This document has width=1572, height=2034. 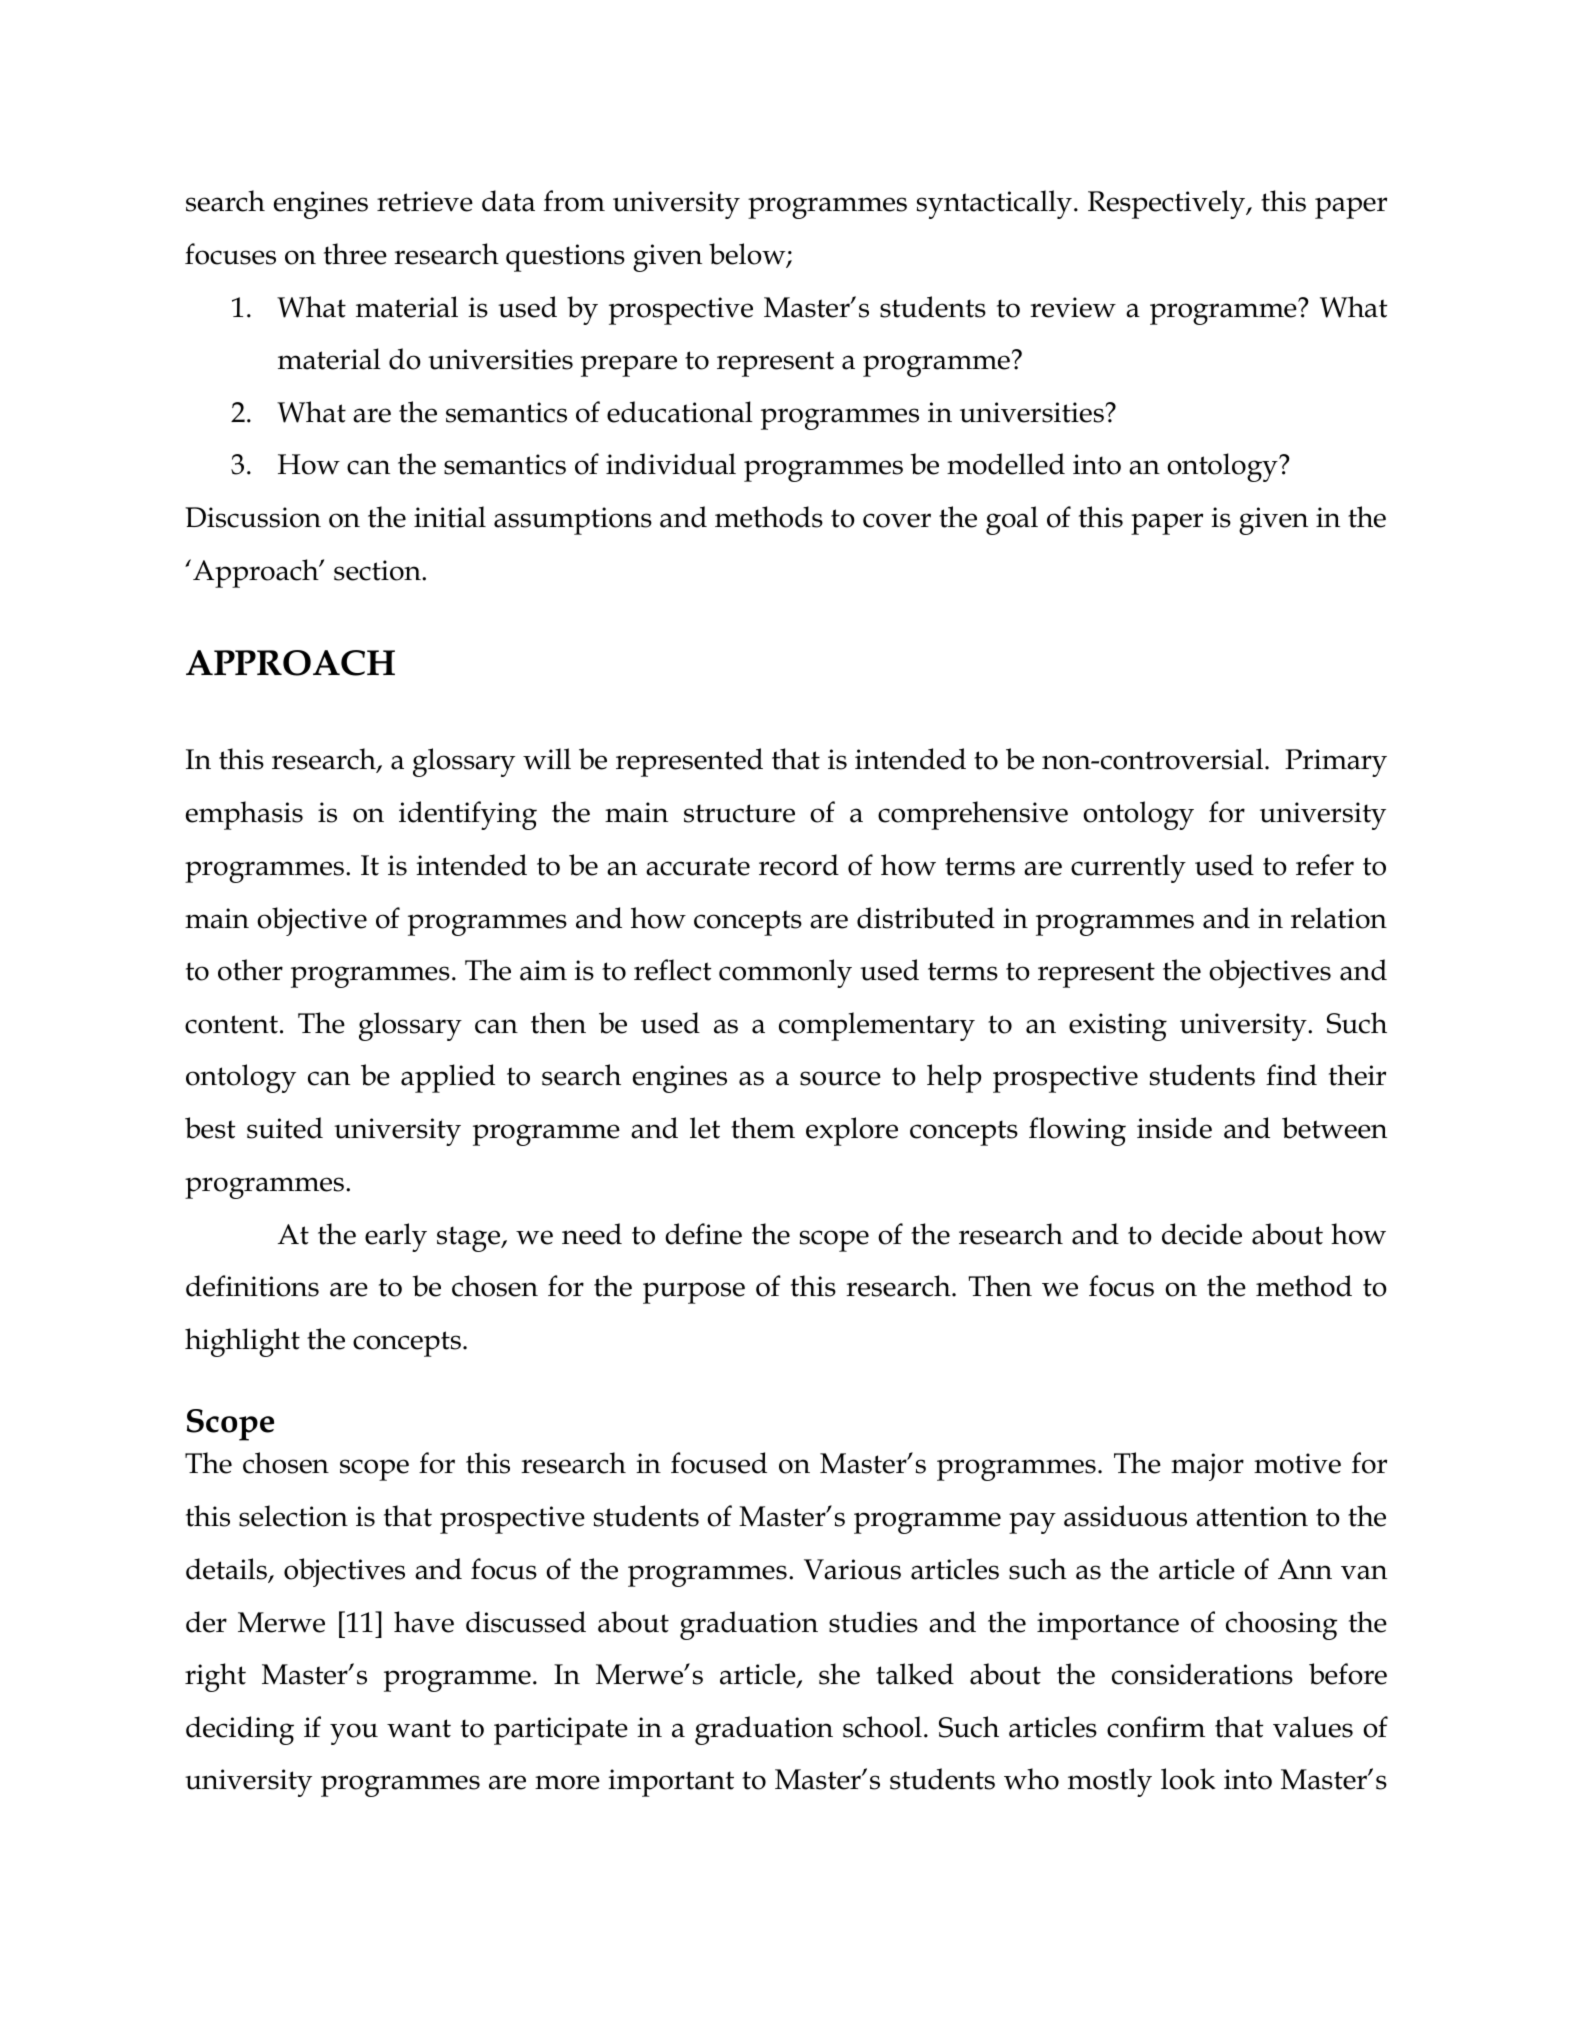 I want to click on them, so click(x=763, y=1128).
